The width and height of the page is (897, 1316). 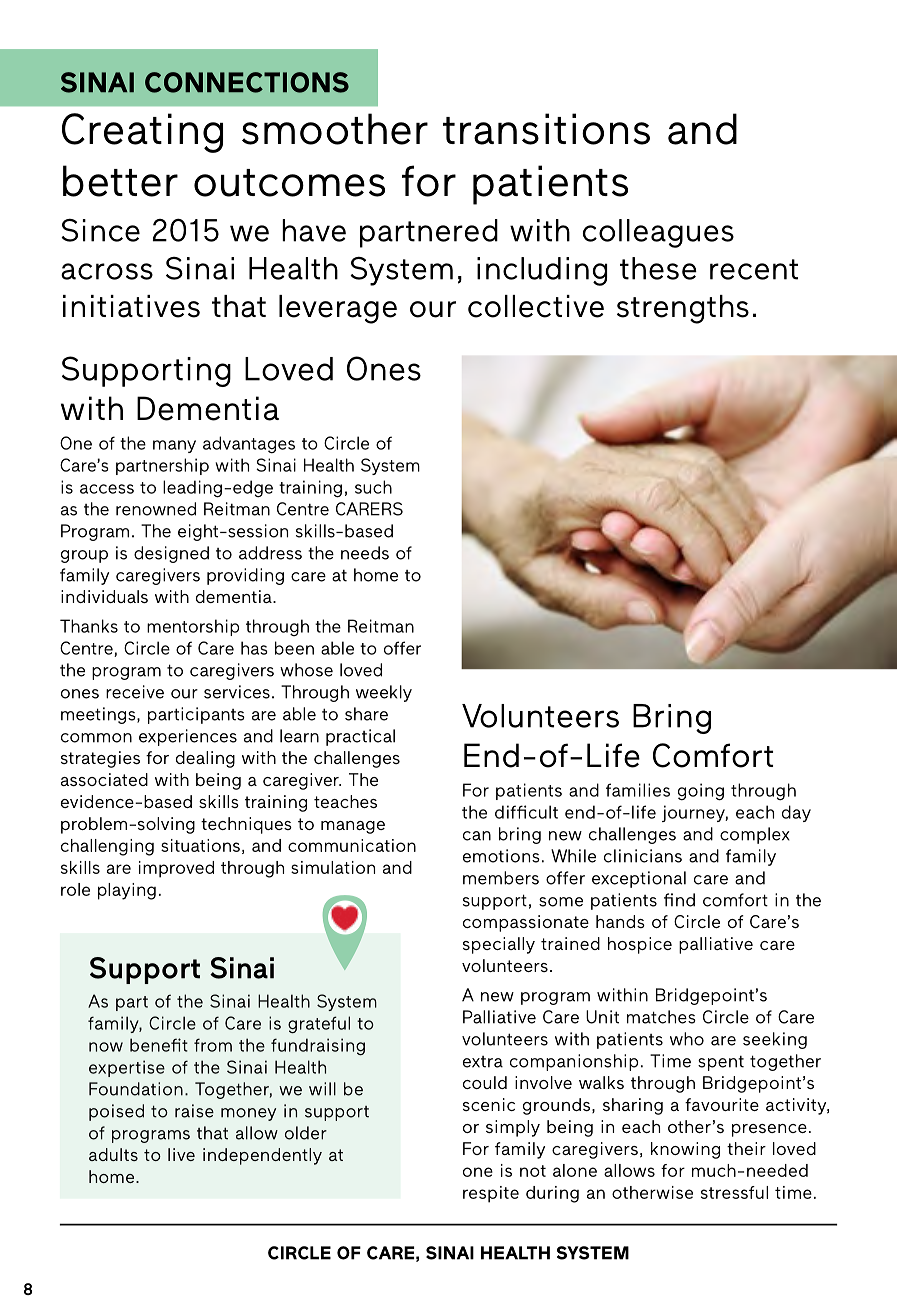 I want to click on playing, so click(x=127, y=891).
